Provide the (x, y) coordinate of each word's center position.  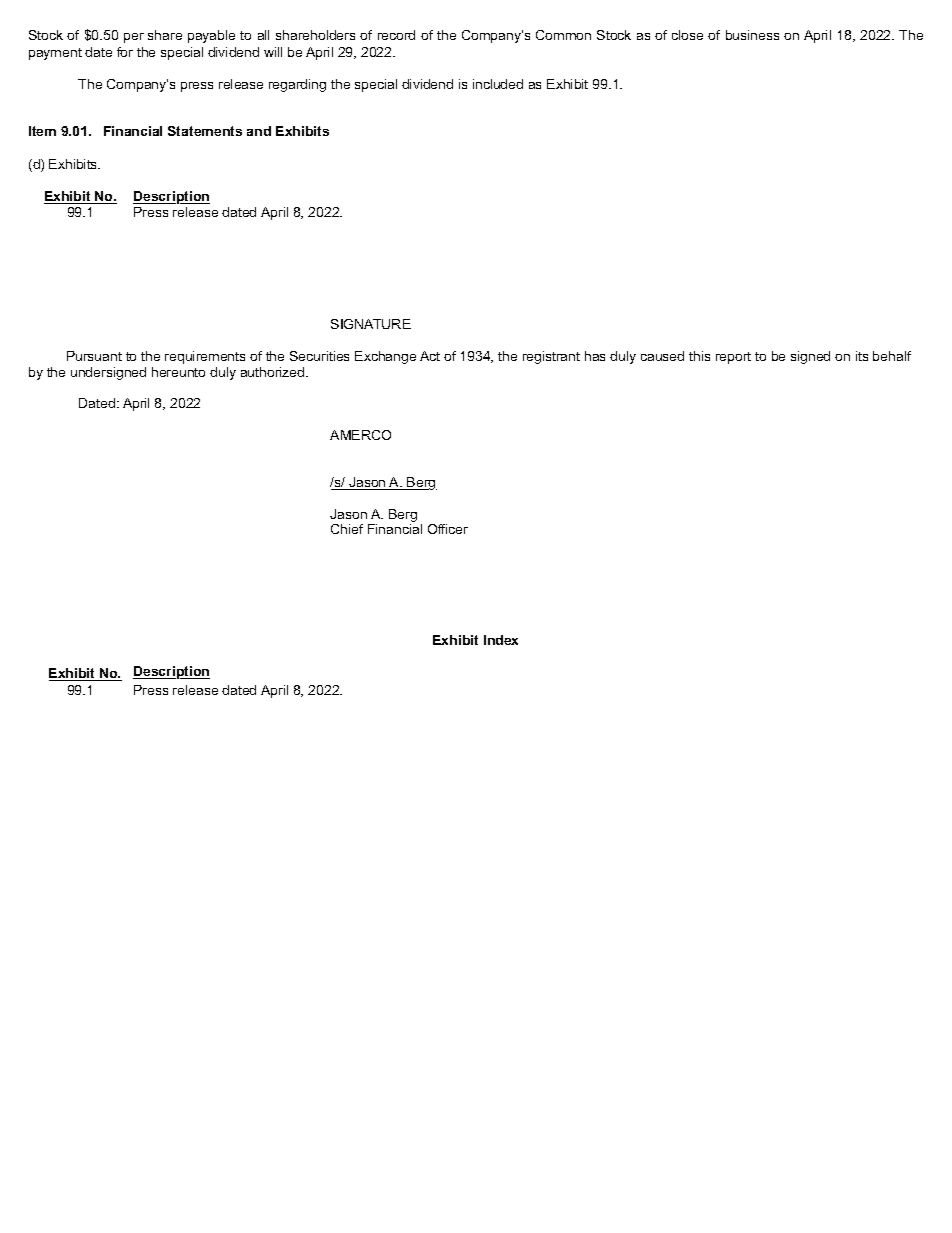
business (752, 35)
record (396, 35)
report (733, 358)
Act (430, 356)
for (125, 52)
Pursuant (94, 356)
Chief (347, 529)
